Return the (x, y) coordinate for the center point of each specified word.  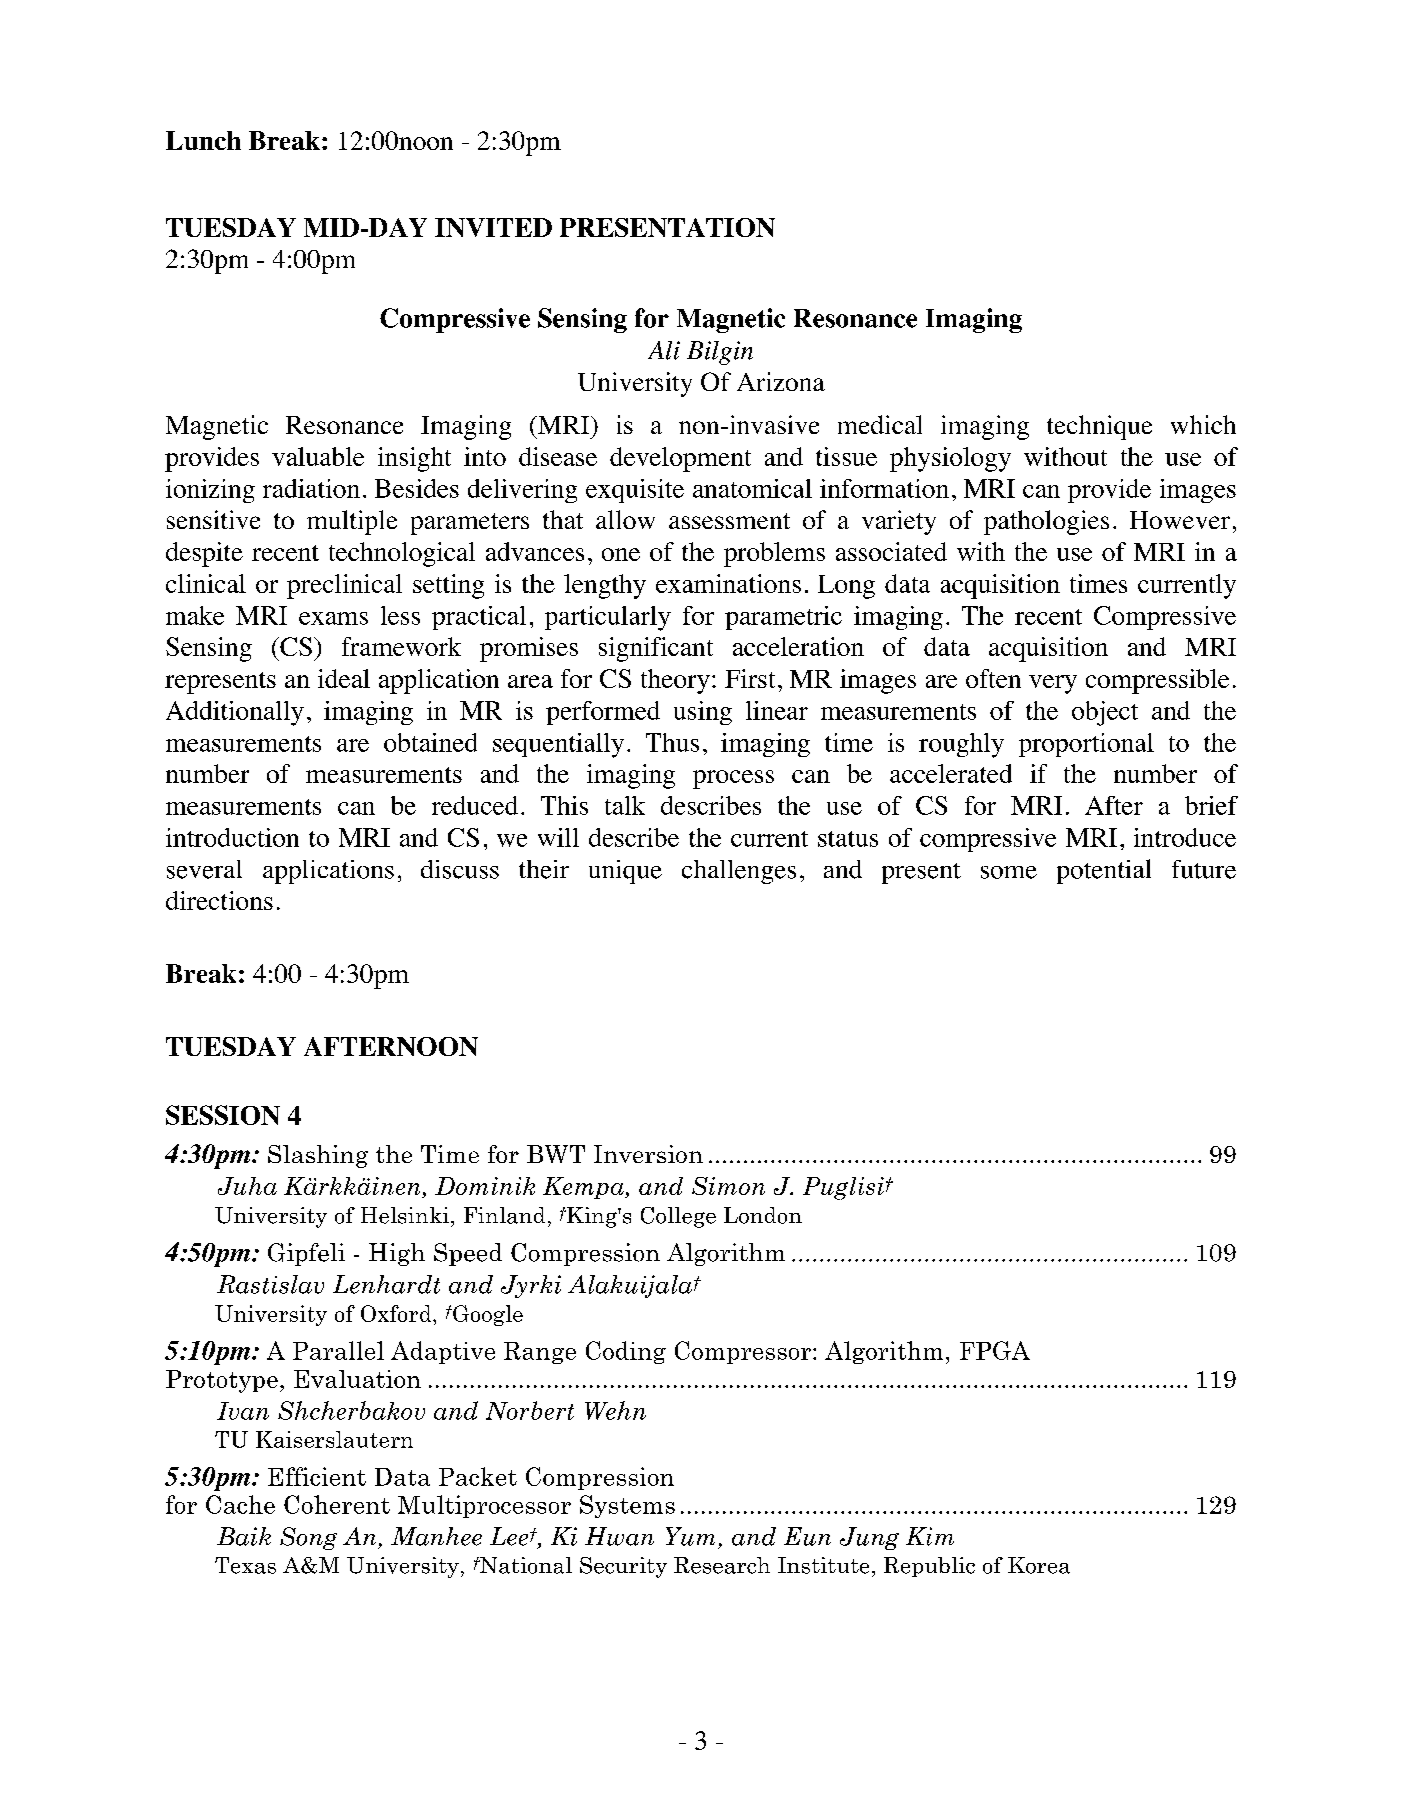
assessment (729, 521)
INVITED (493, 227)
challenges (739, 872)
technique (1099, 427)
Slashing (318, 1156)
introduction (232, 837)
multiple (352, 522)
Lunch (203, 140)
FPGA (995, 1350)
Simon (728, 1186)
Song (308, 1538)
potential (1104, 871)
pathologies (1046, 522)
